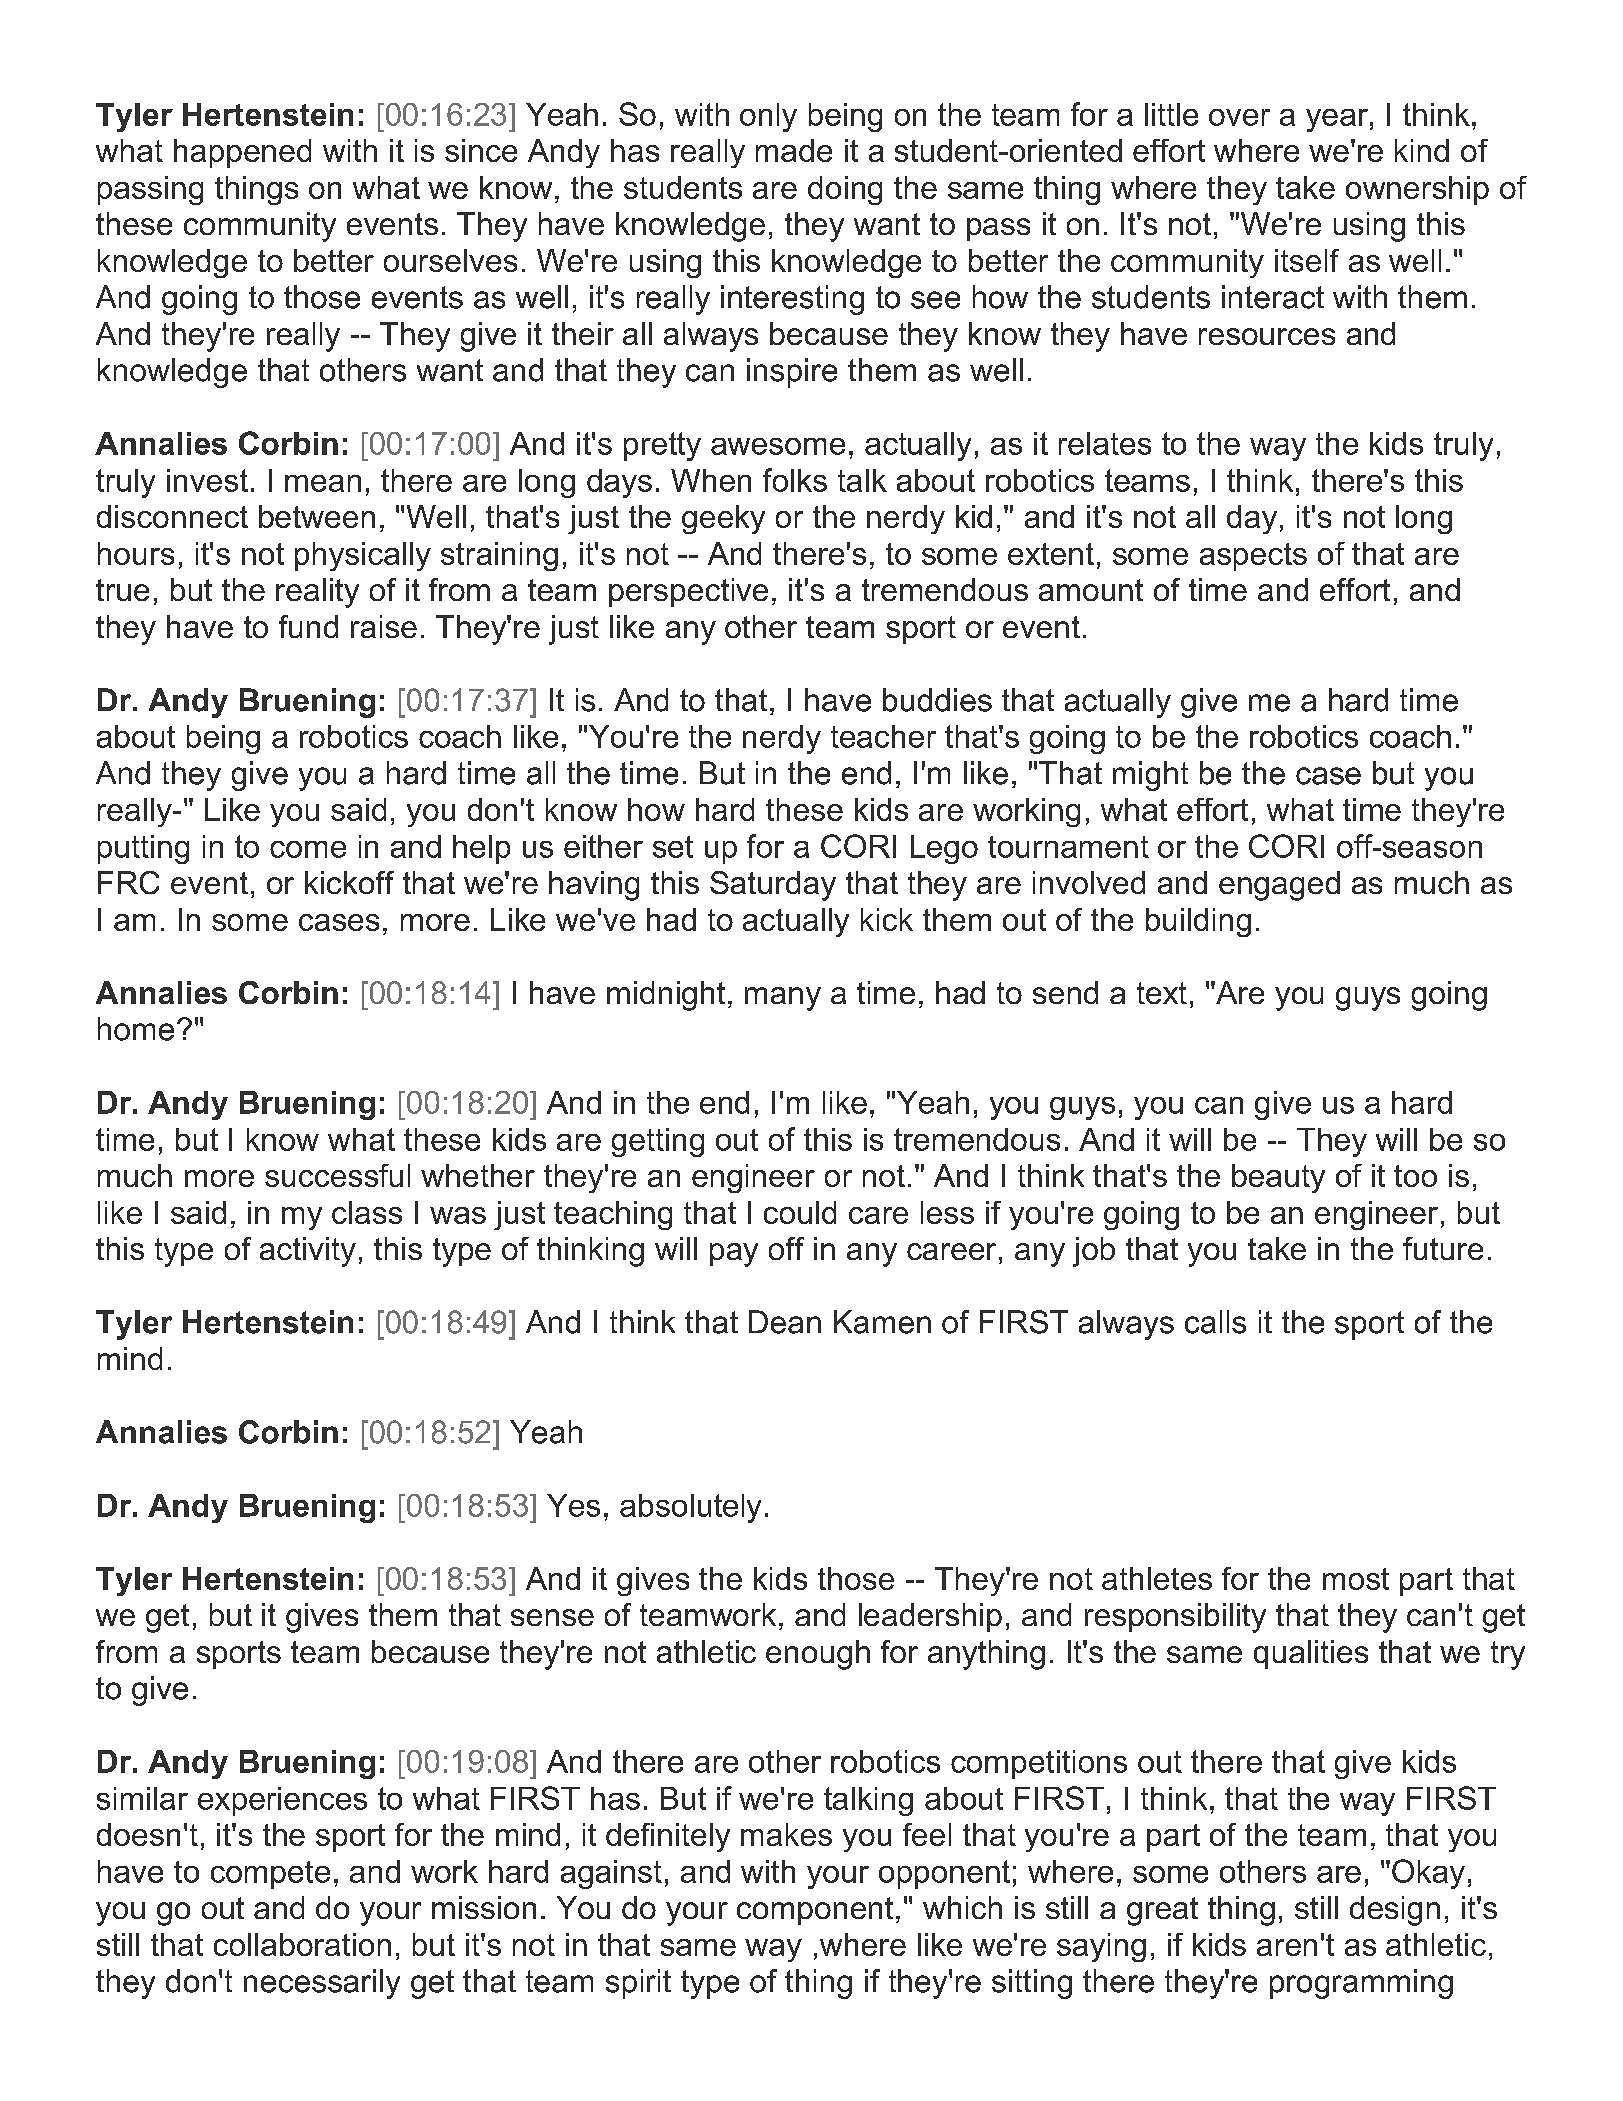 The height and width of the page is (2101, 1623). I want to click on year, so click(1337, 120).
